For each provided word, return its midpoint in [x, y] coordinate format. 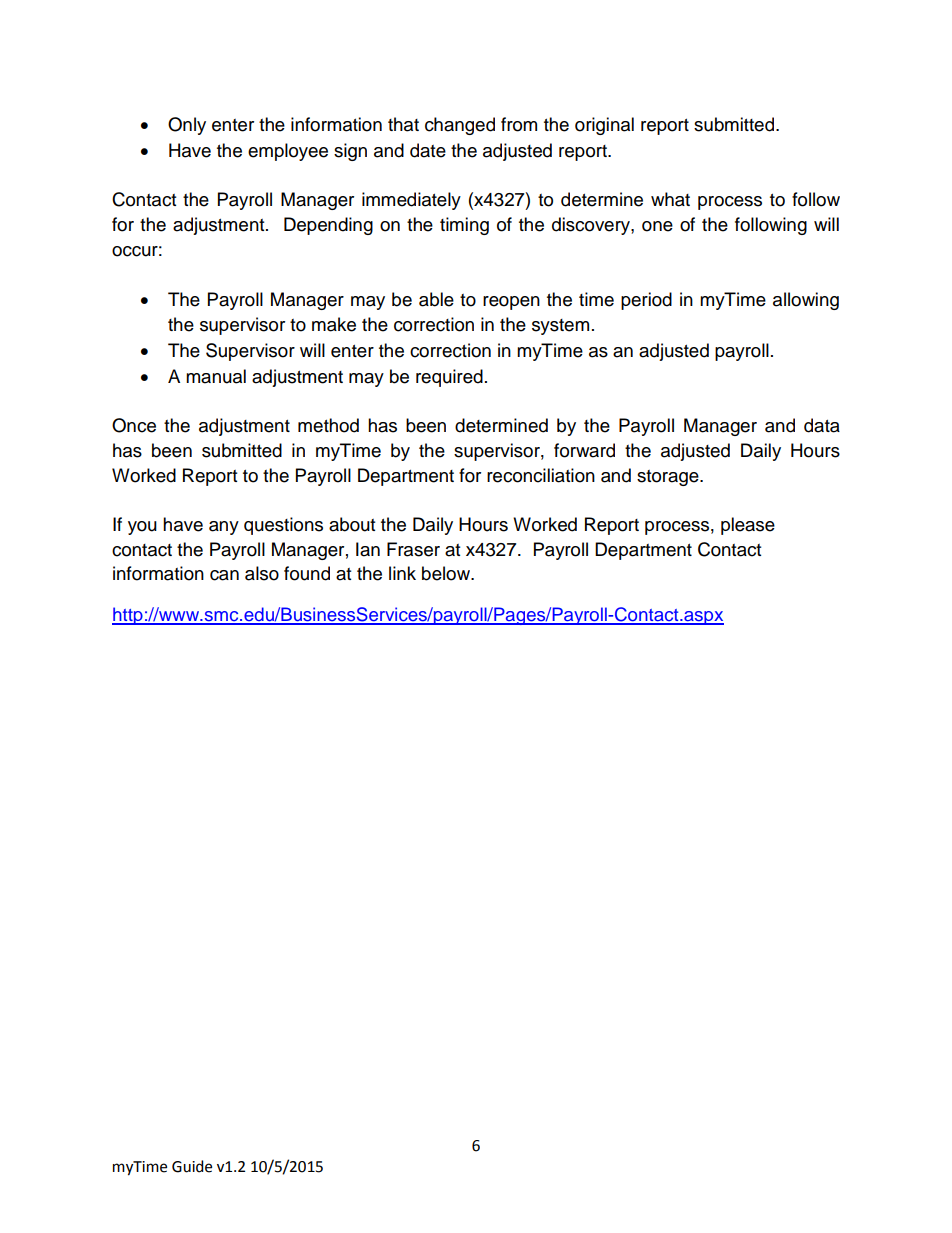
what [670, 199]
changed [460, 126]
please [748, 526]
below [447, 573]
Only [187, 126]
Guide [192, 1166]
